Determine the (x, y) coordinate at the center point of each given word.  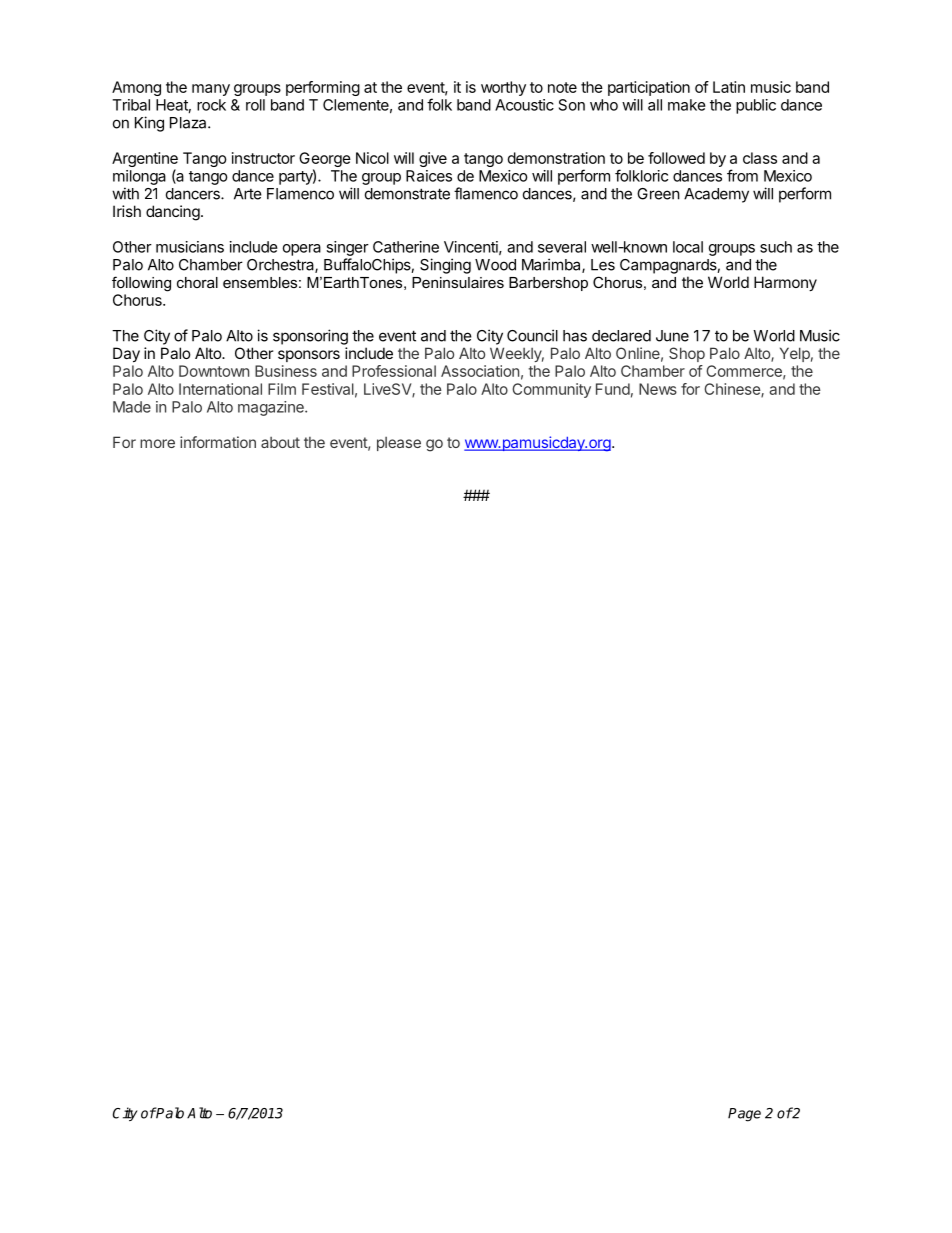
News (658, 389)
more (157, 443)
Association (480, 371)
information (218, 442)
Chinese (733, 390)
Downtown (214, 371)
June (672, 336)
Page (744, 1115)
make (687, 105)
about (280, 442)
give (433, 159)
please (399, 444)
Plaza (189, 123)
